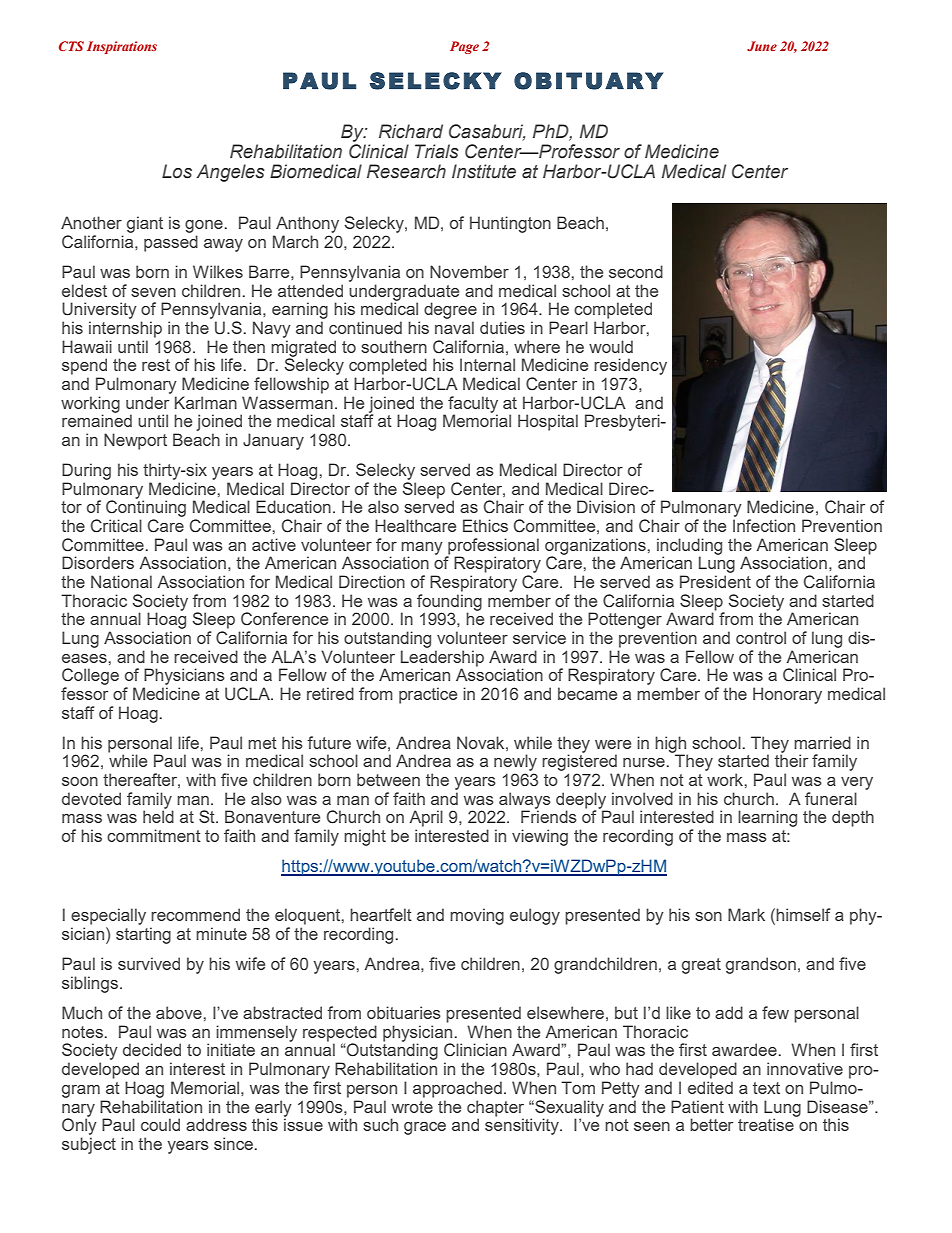 This image has height=1233, width=952. What do you see at coordinates (464, 47) in the image?
I see `Page` at bounding box center [464, 47].
